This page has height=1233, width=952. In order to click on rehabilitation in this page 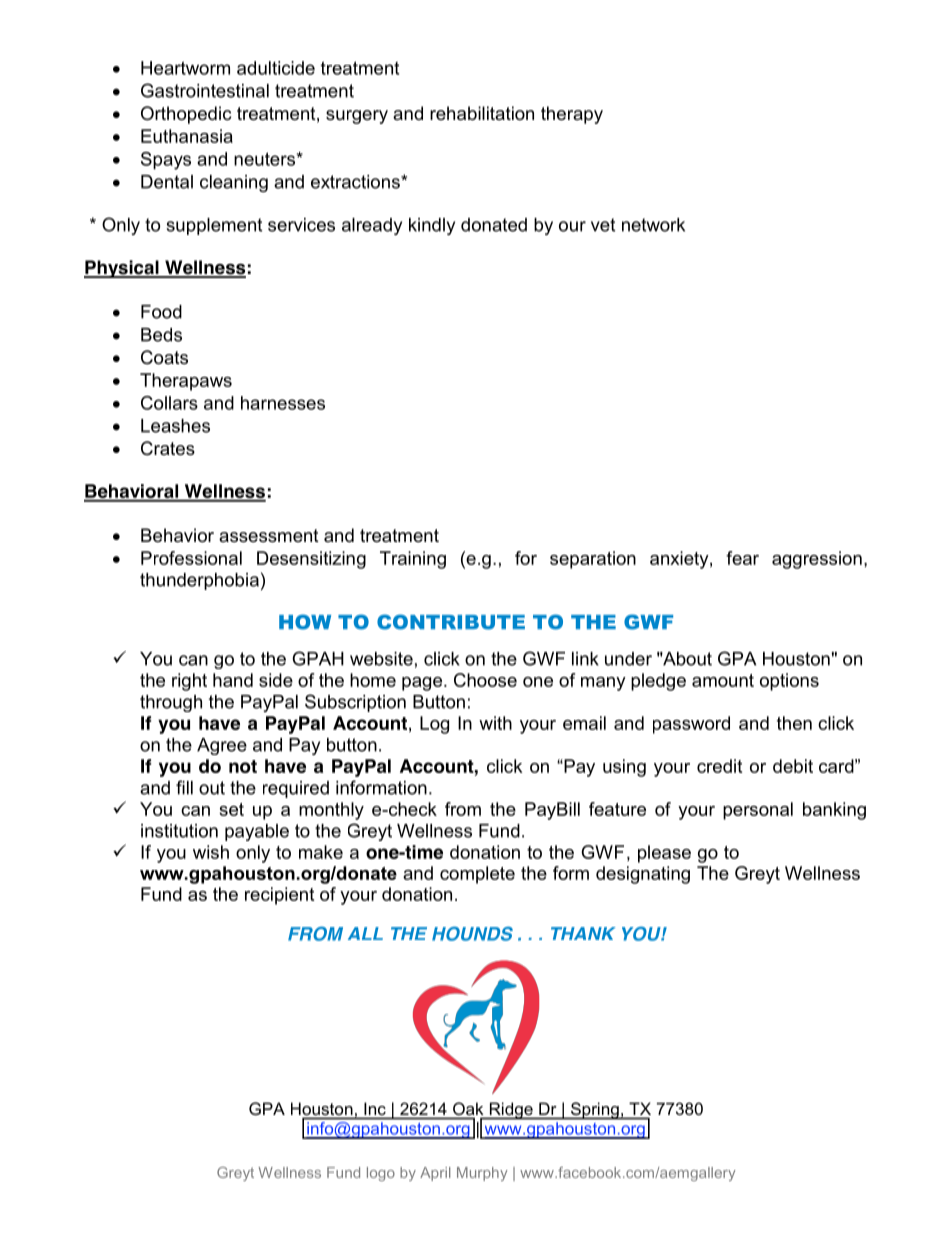, I will do `click(482, 113)`.
